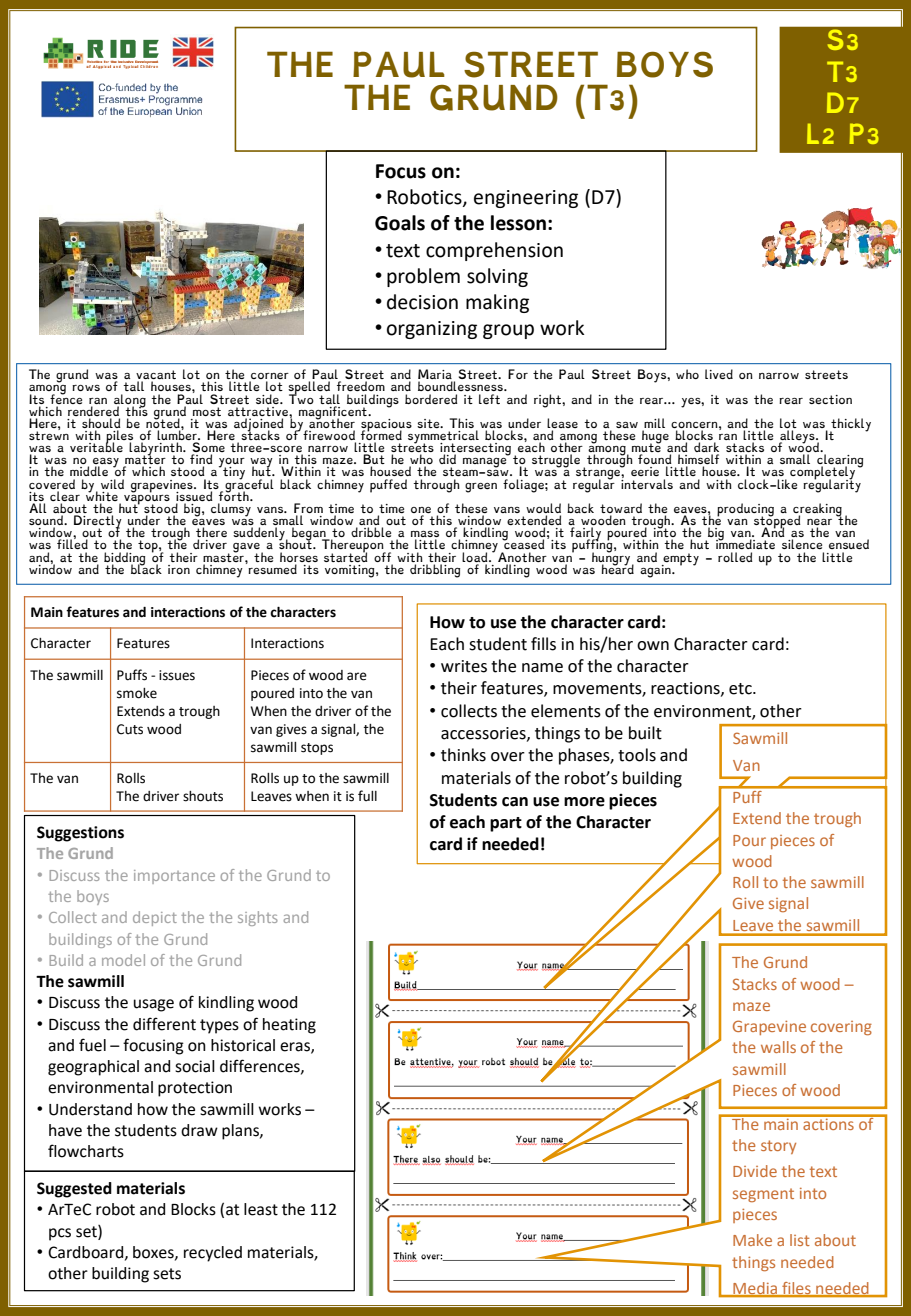 The width and height of the screenshot is (911, 1316). I want to click on empty, so click(680, 560).
